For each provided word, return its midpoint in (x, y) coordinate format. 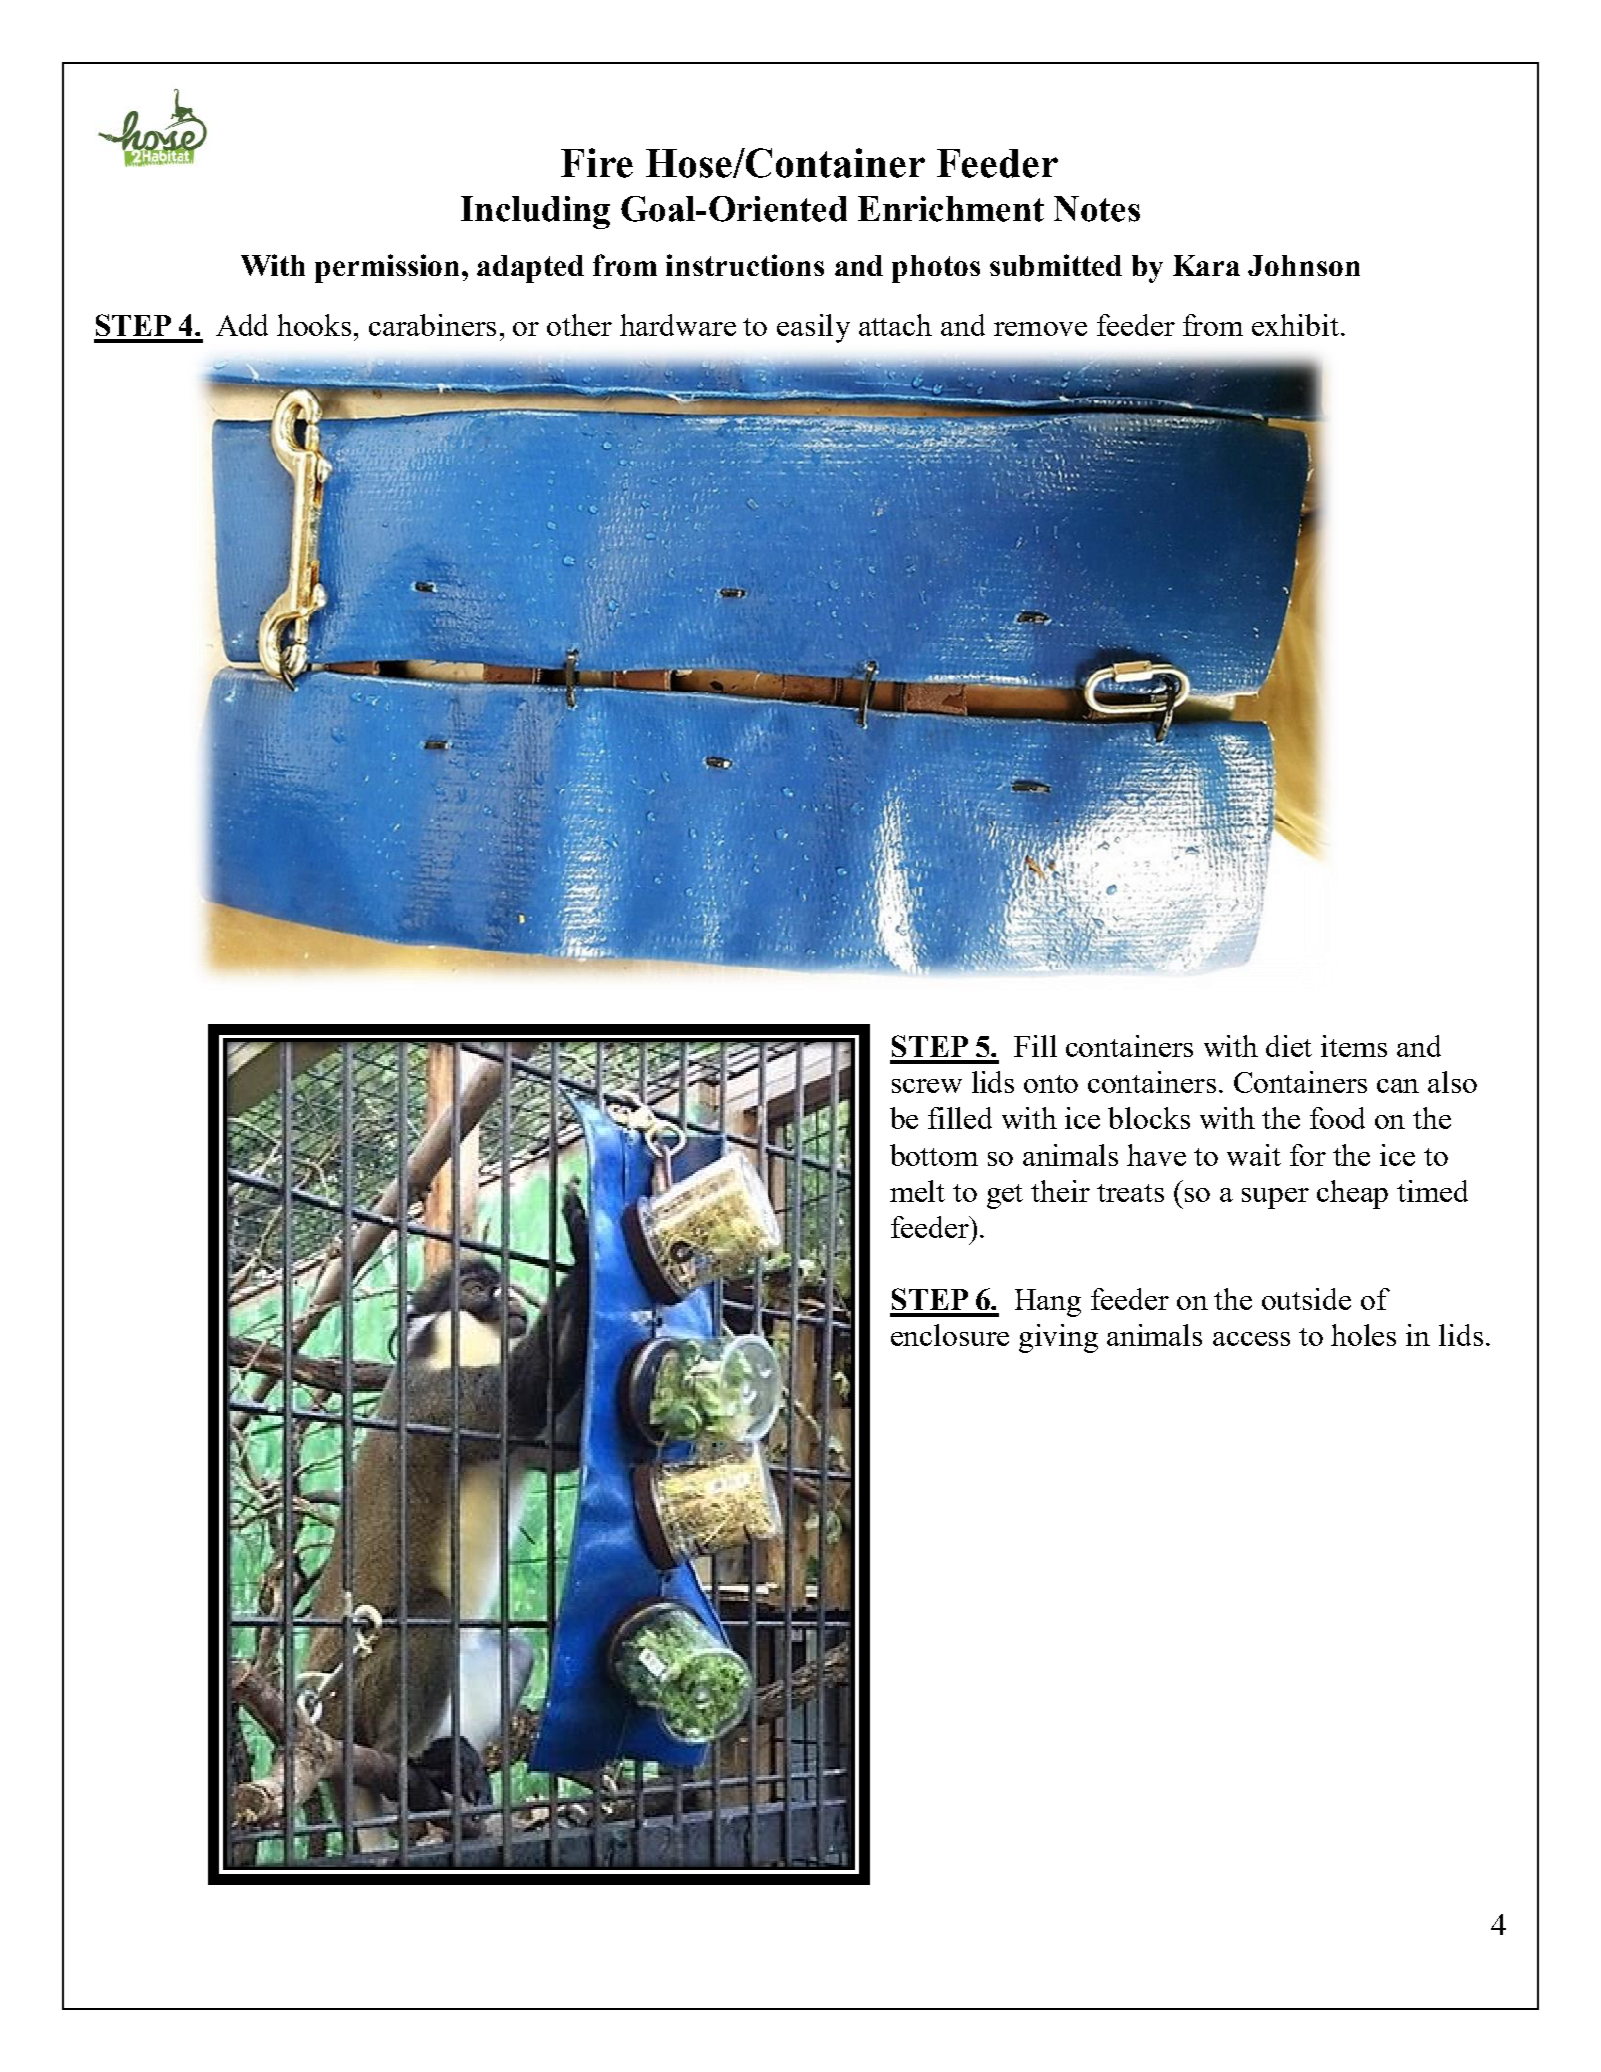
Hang (1048, 1303)
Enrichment (951, 209)
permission (389, 268)
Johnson (1304, 265)
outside (1306, 1299)
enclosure (950, 1335)
